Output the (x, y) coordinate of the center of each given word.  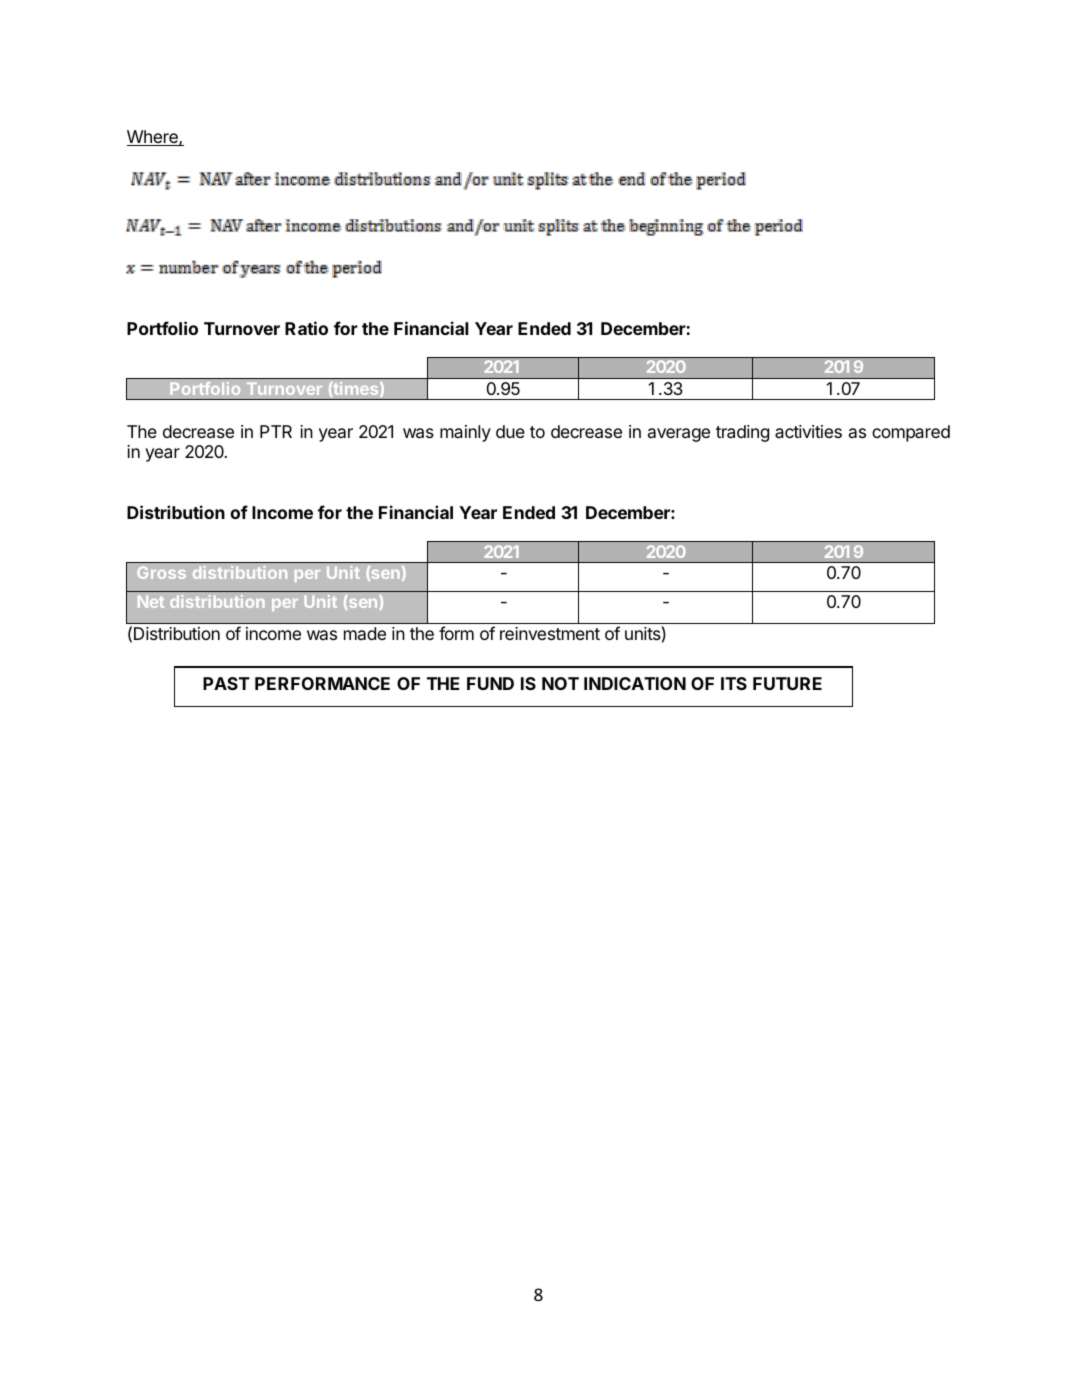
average (679, 435)
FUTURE (787, 683)
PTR (276, 431)
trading (742, 433)
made (365, 633)
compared (911, 433)
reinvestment (550, 633)
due (510, 431)
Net (151, 602)
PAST (226, 683)
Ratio (306, 328)
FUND (490, 683)
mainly (465, 433)
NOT (560, 683)
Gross (161, 572)
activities (808, 431)
